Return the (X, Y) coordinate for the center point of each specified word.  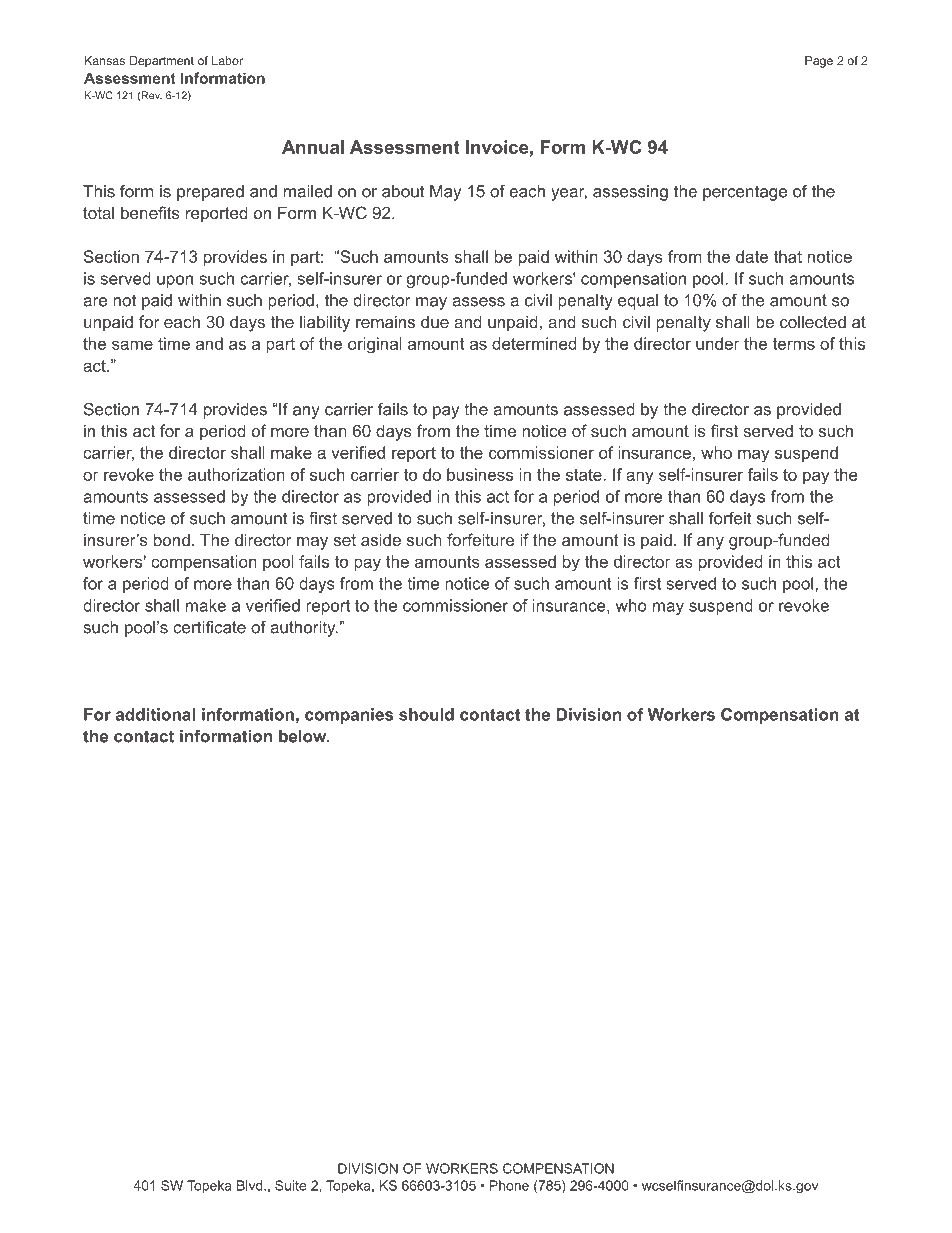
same (132, 345)
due (435, 322)
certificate (209, 627)
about (403, 191)
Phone (509, 1185)
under (718, 343)
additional (155, 714)
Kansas (105, 60)
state (584, 475)
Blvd (251, 1185)
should (426, 714)
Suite (290, 1185)
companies (349, 716)
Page (819, 62)
